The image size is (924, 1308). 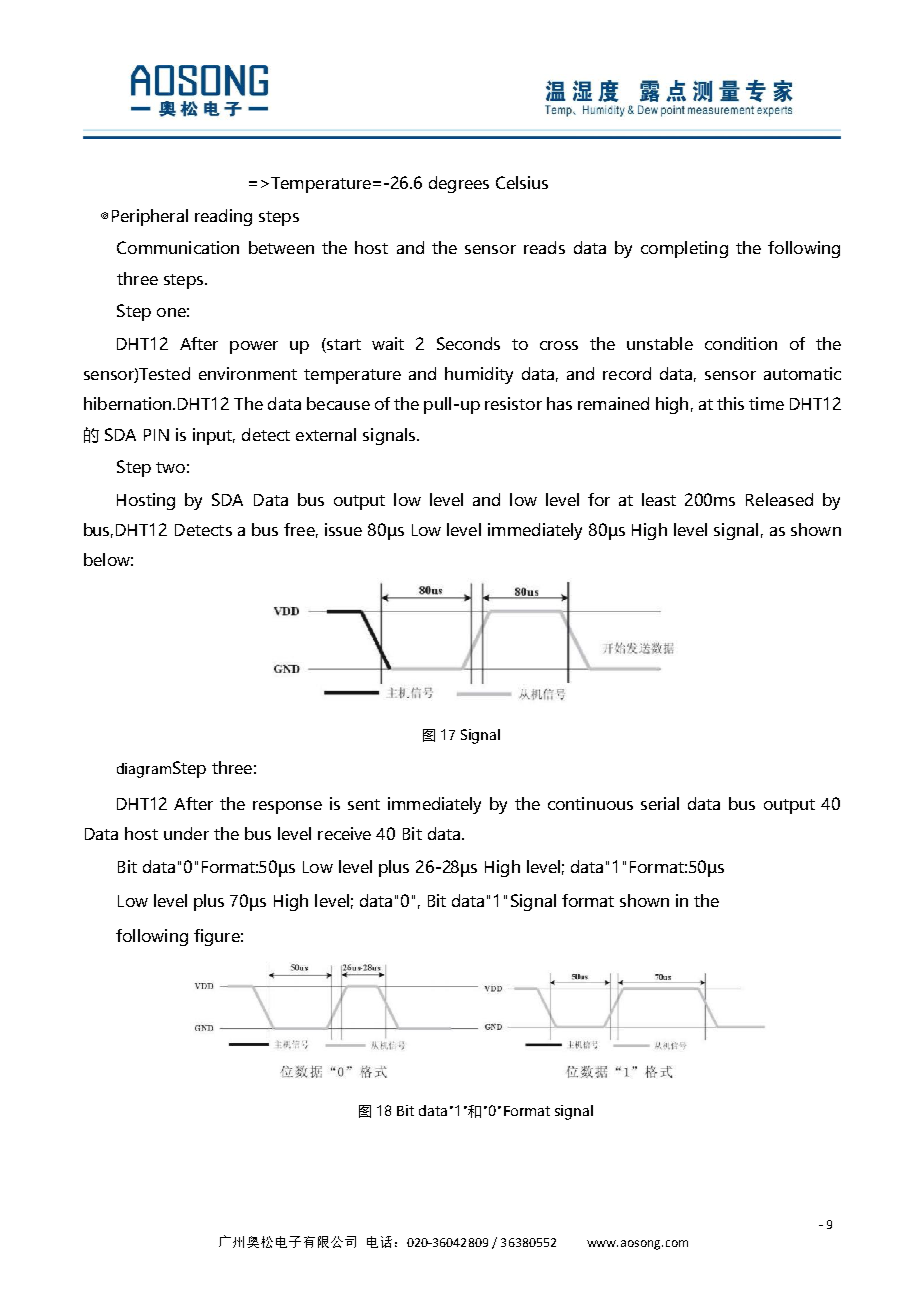 What do you see at coordinates (170, 467) in the page?
I see `two` at bounding box center [170, 467].
